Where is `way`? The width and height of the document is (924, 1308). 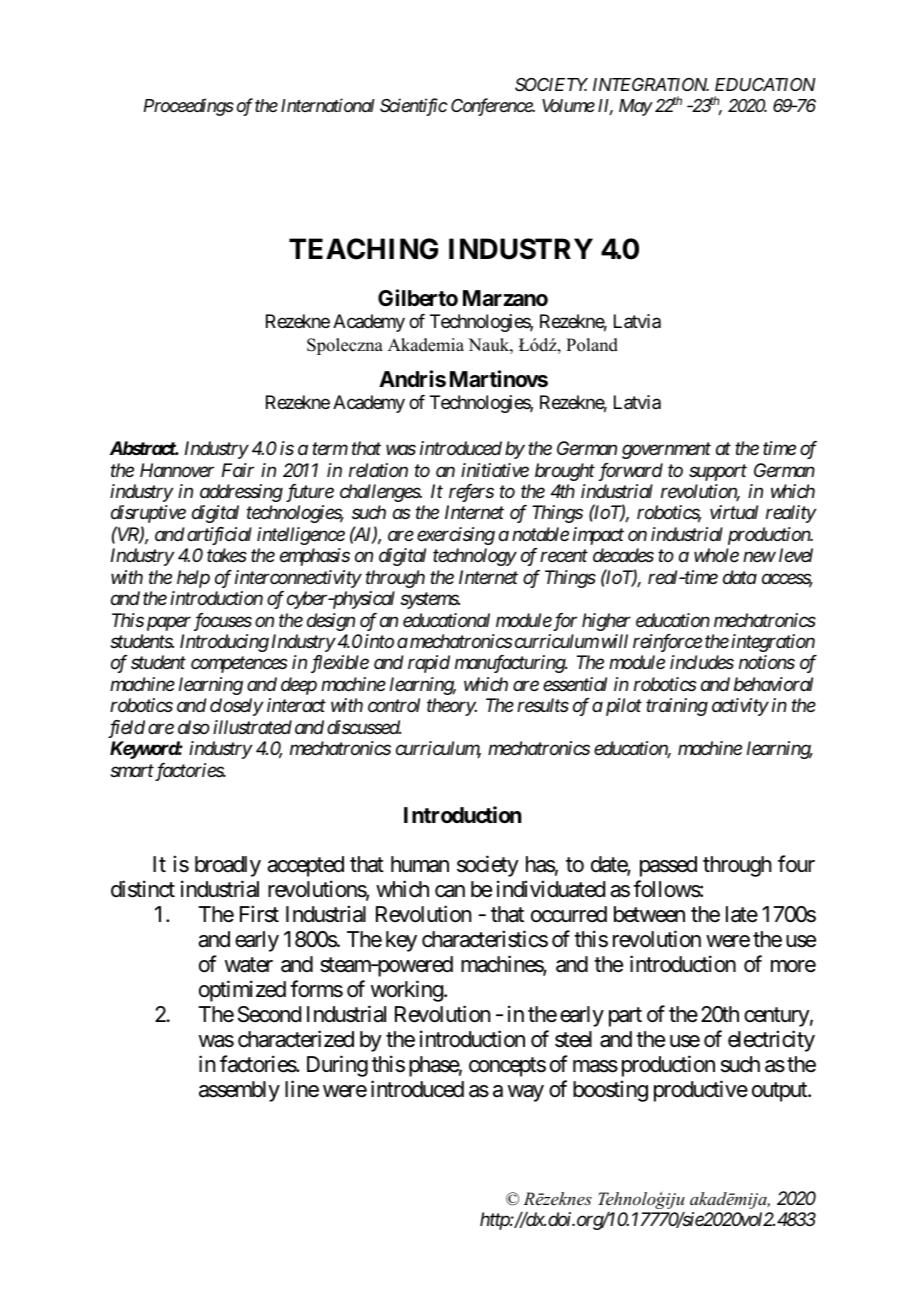
way is located at coordinates (526, 1093).
